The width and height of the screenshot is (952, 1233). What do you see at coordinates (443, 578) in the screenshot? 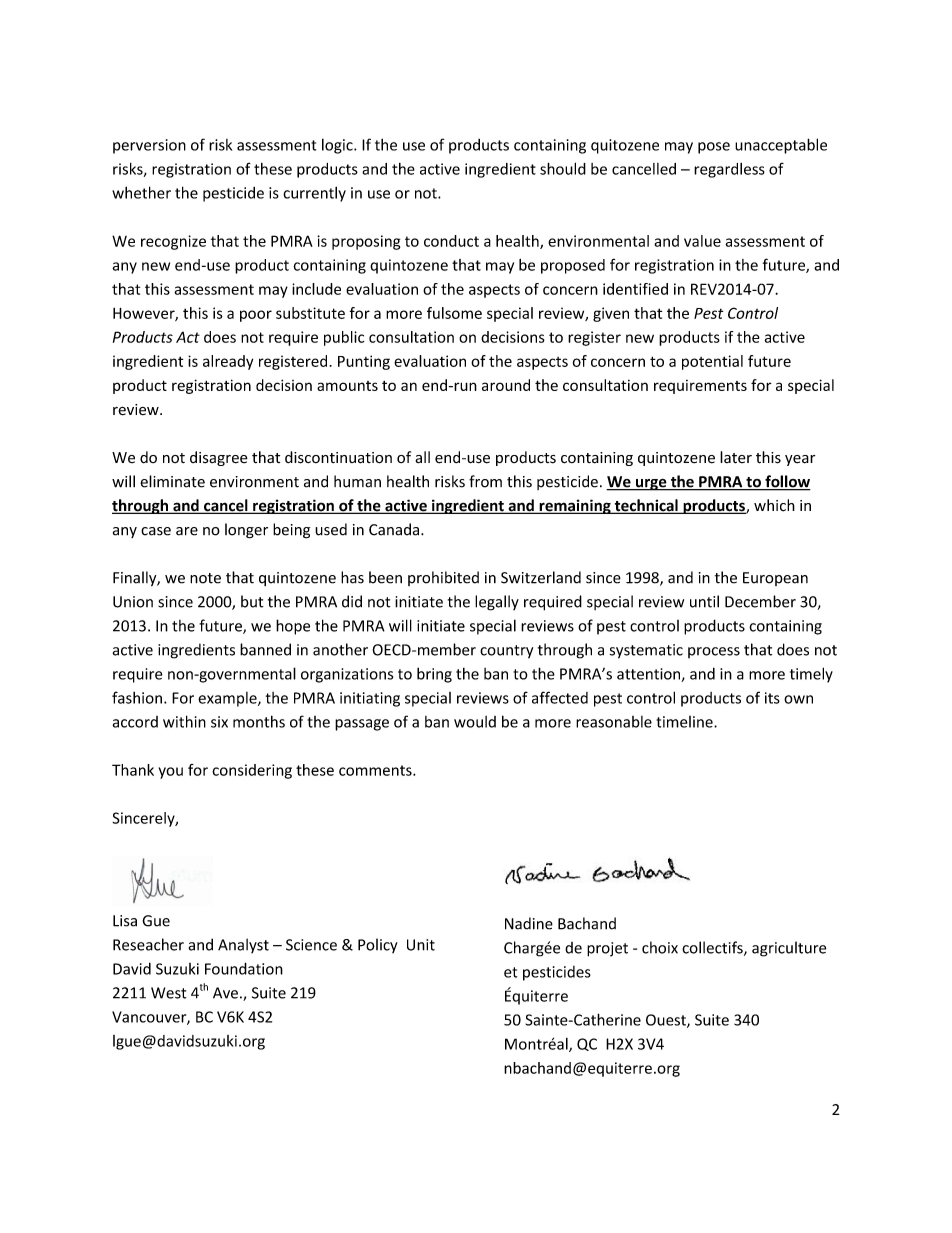
I see `prohibited` at bounding box center [443, 578].
